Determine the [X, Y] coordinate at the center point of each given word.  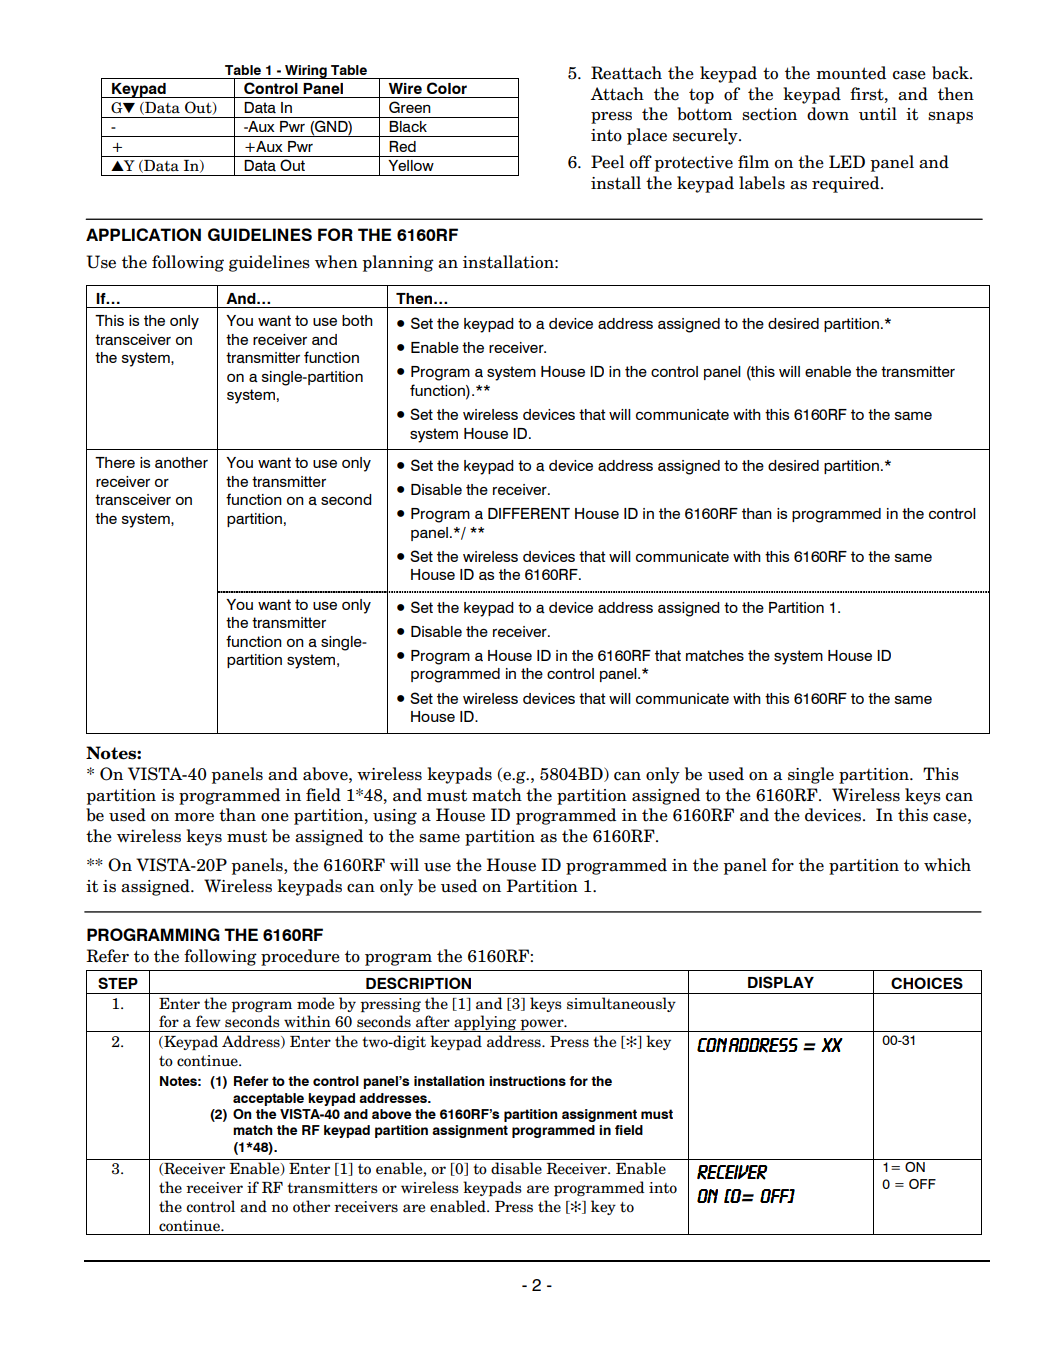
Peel [607, 162]
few [208, 1021]
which [947, 865]
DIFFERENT [529, 513]
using [395, 817]
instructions [527, 1081]
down [828, 114]
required [847, 184]
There [115, 462]
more [194, 817]
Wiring [306, 72]
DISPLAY [781, 982]
